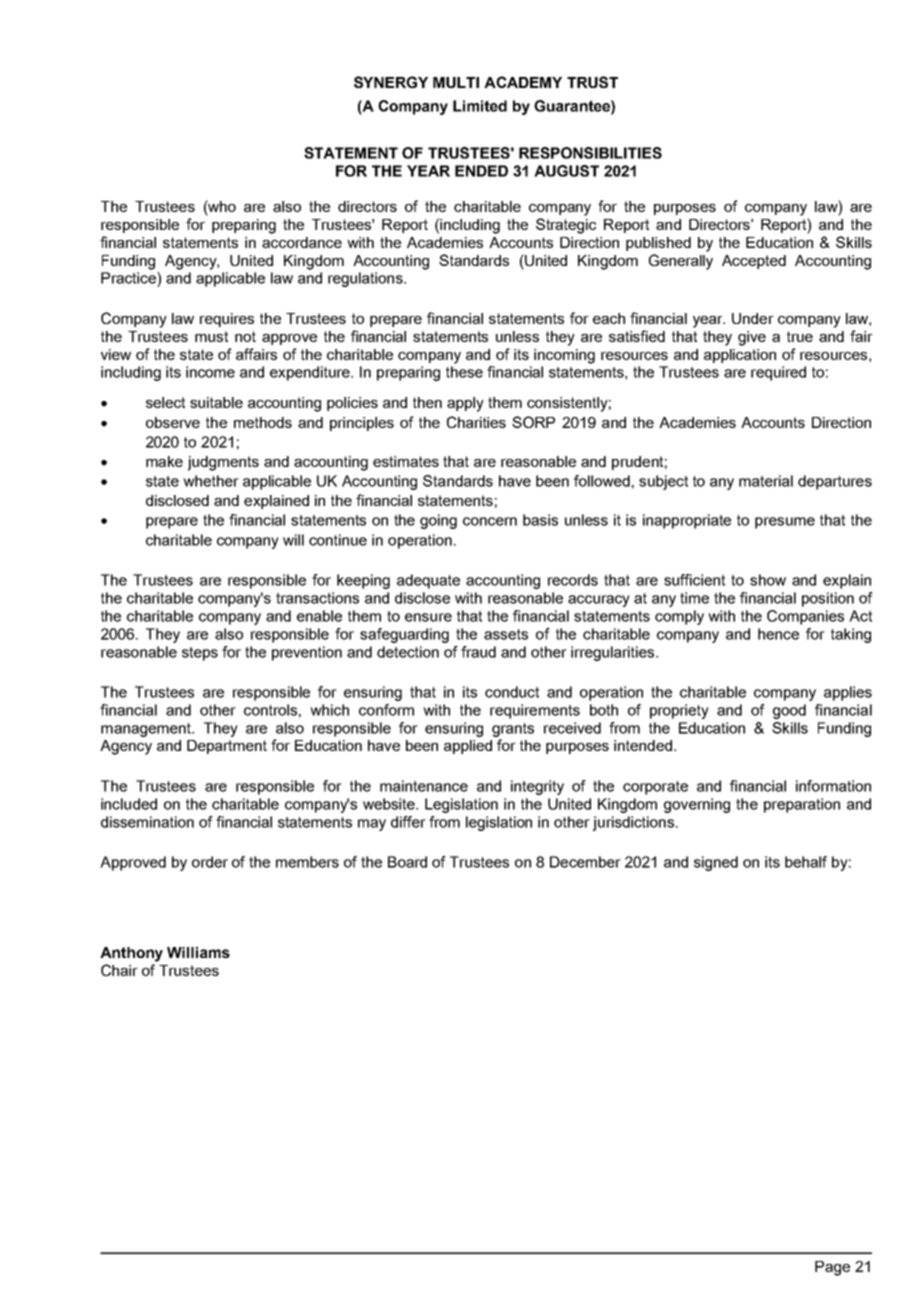 The width and height of the image is (924, 1308). I want to click on fraud, so click(478, 652).
